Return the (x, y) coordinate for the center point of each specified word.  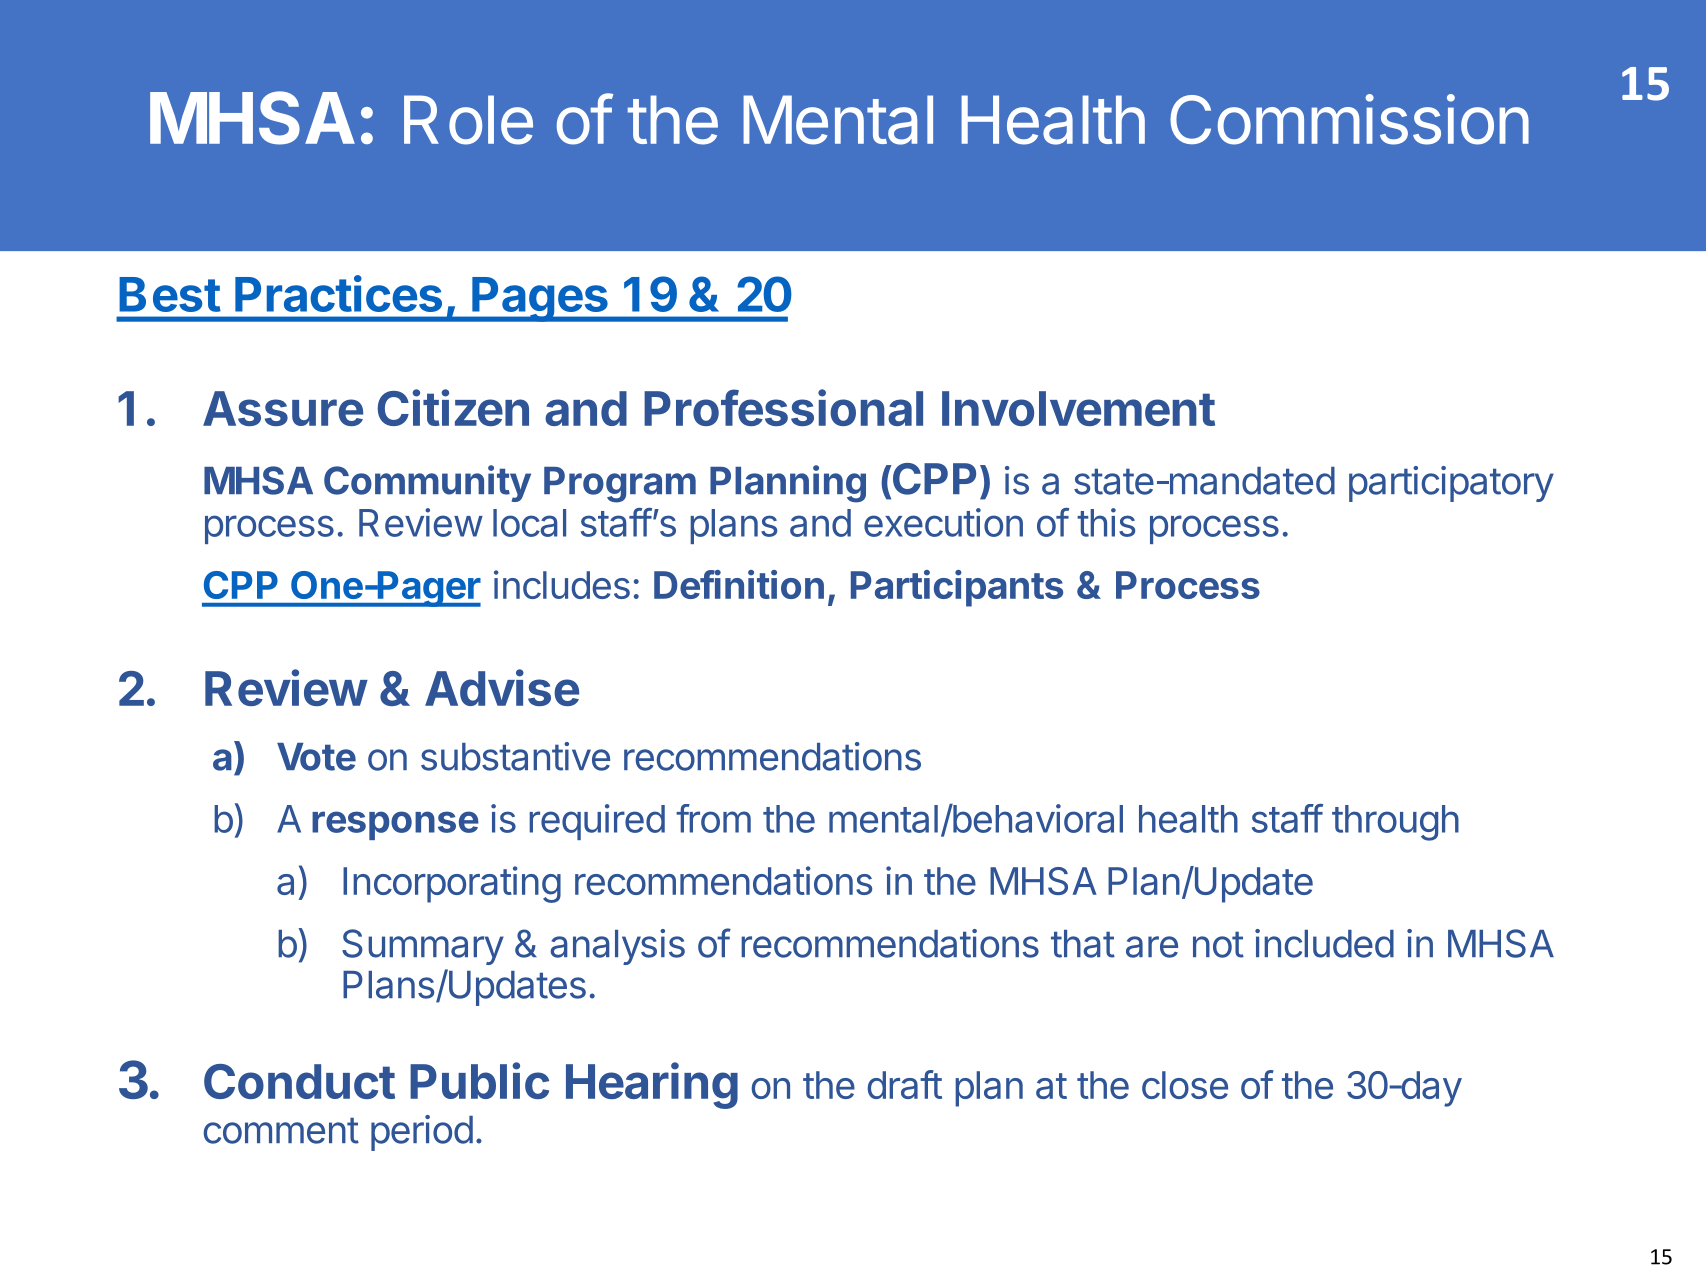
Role (468, 120)
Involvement (1078, 408)
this (1106, 522)
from (713, 818)
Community (427, 483)
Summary (423, 947)
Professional (783, 407)
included (1324, 943)
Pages (540, 299)
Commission (1349, 119)
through (1395, 823)
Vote (316, 757)
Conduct (299, 1081)
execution (943, 522)
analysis (617, 947)
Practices (338, 293)
